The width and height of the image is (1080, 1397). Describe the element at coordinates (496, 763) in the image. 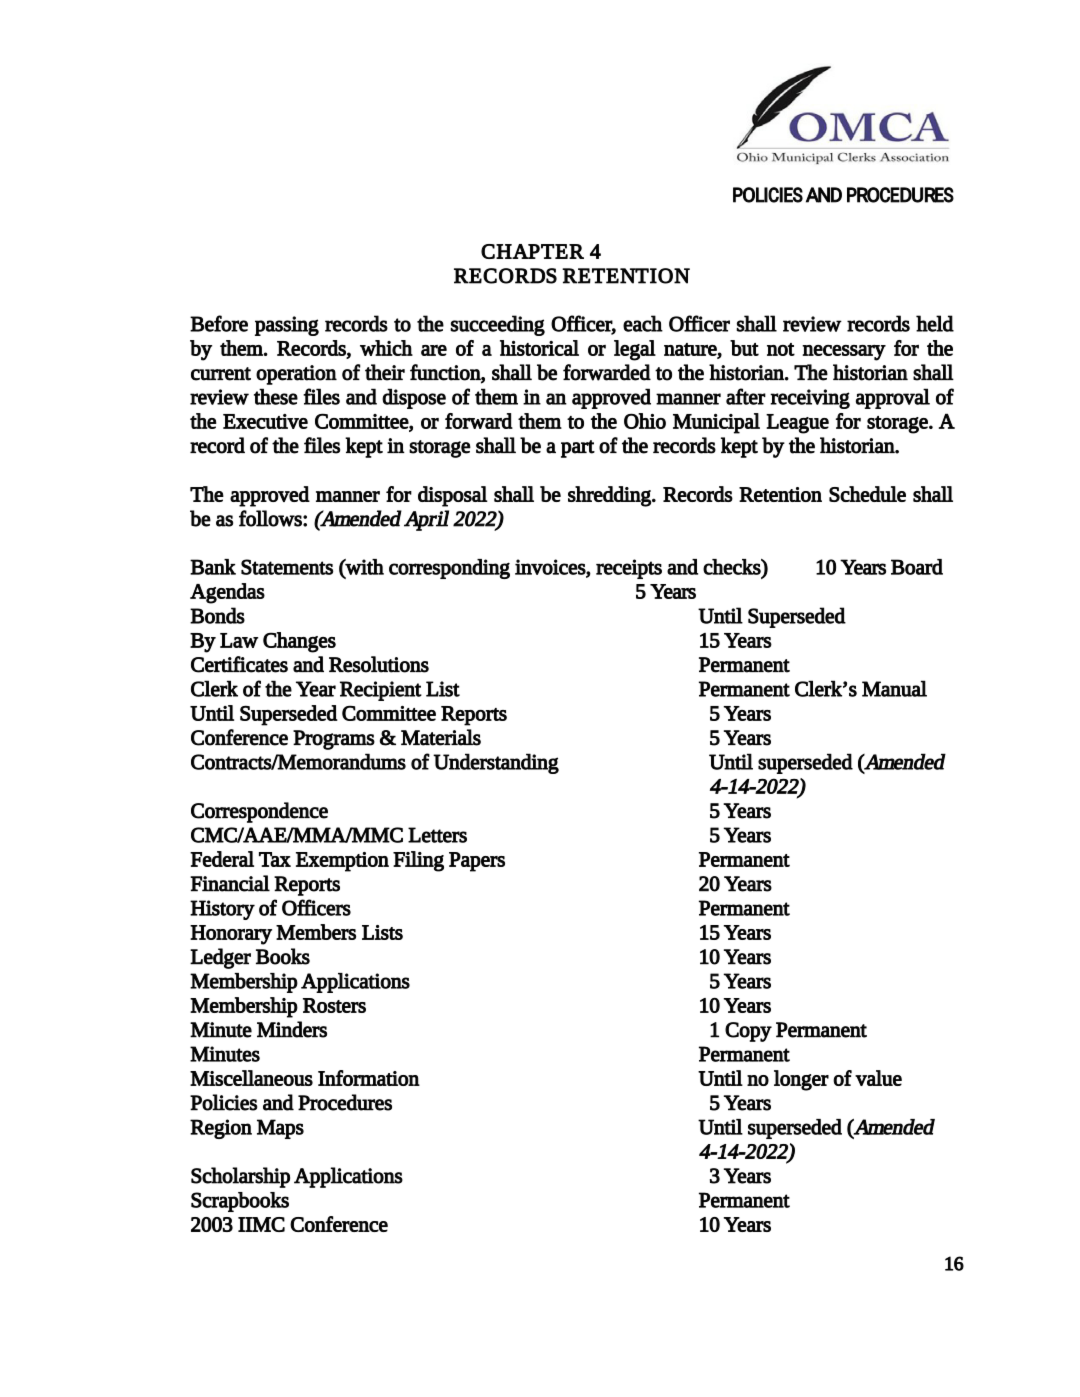

I see `Understanding` at that location.
